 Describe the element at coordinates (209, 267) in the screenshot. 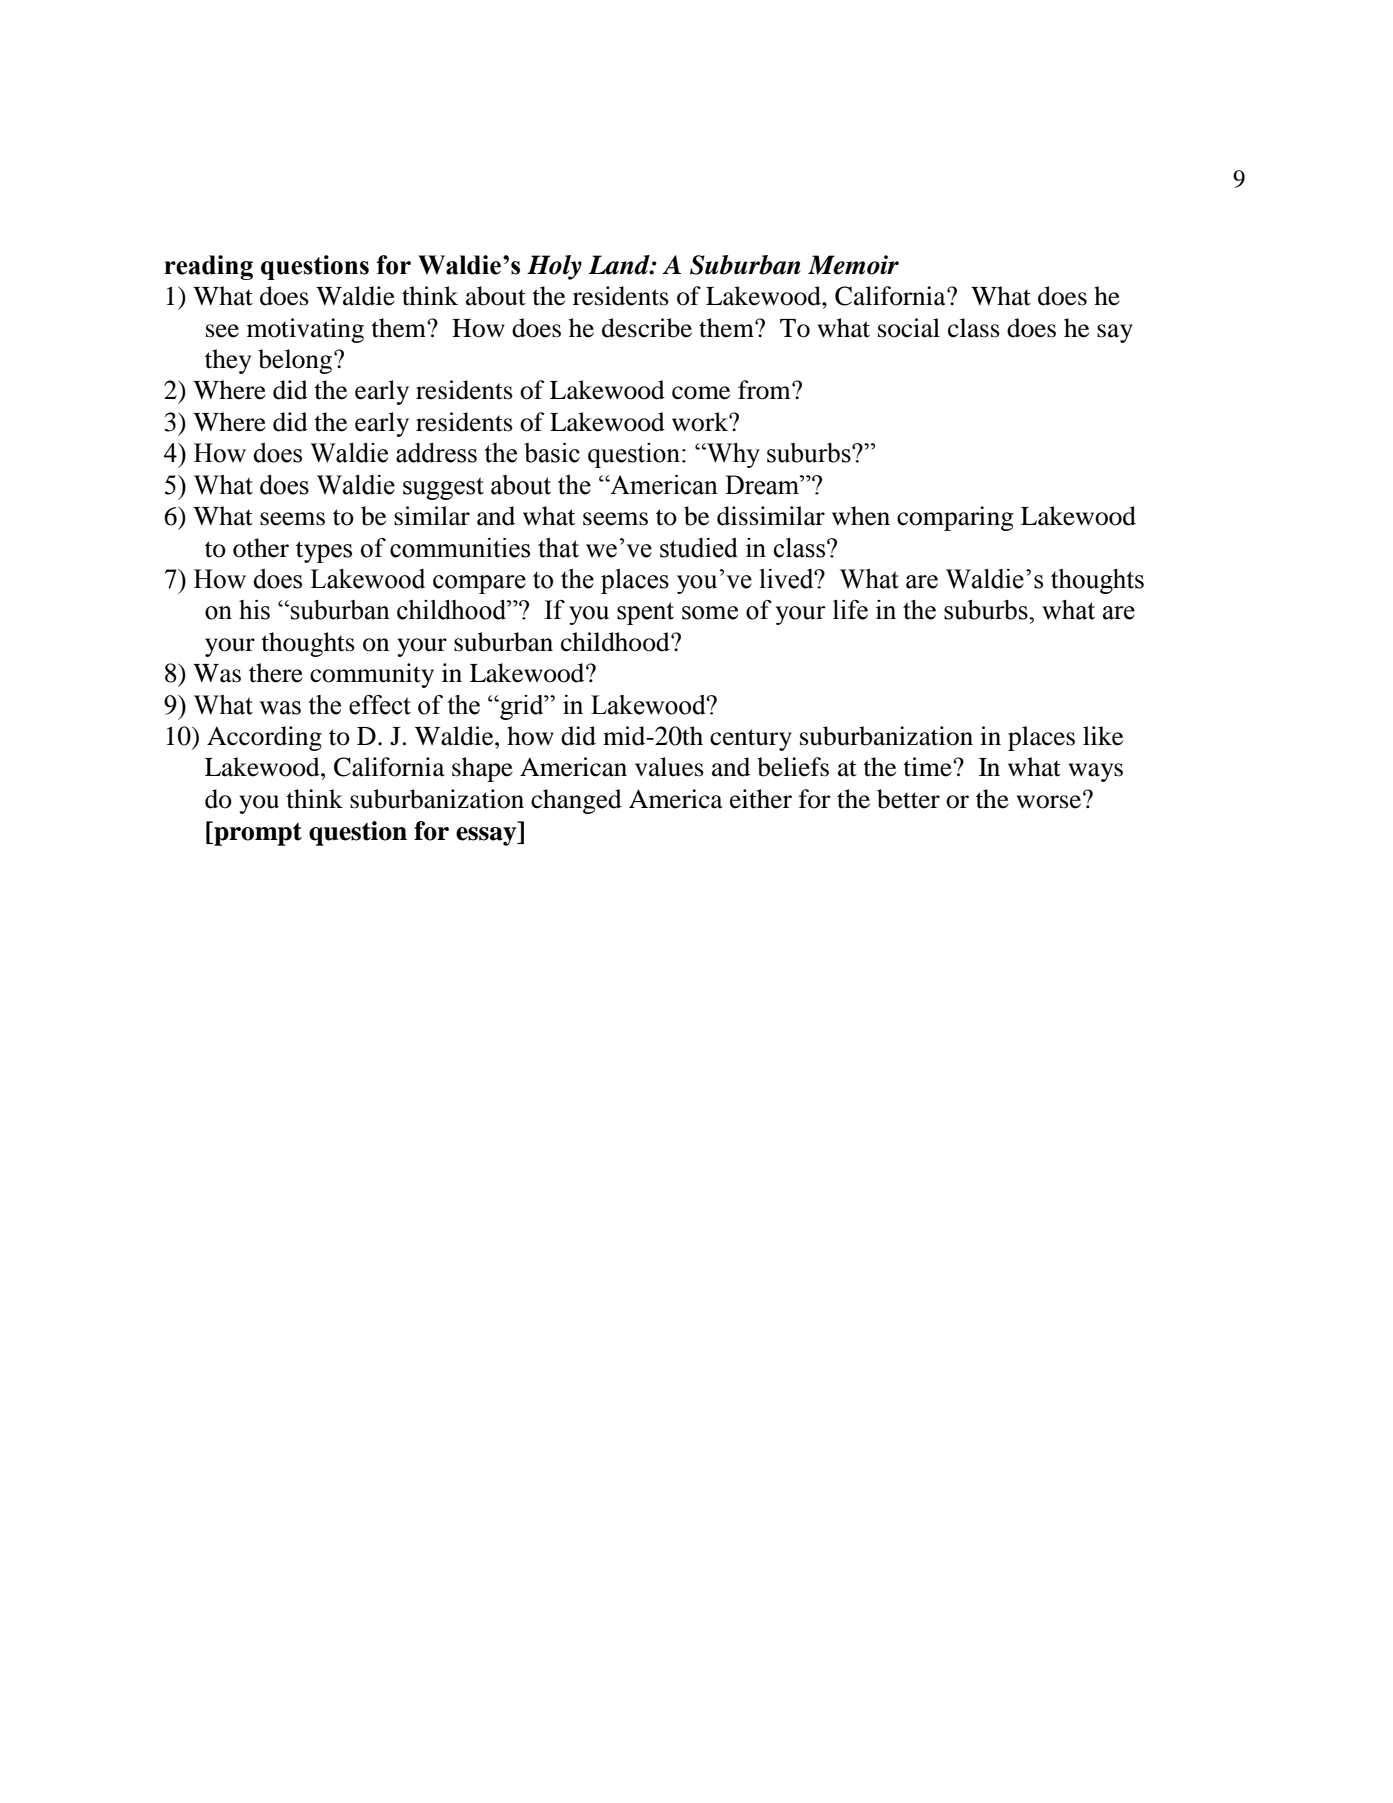

I see `reading` at that location.
